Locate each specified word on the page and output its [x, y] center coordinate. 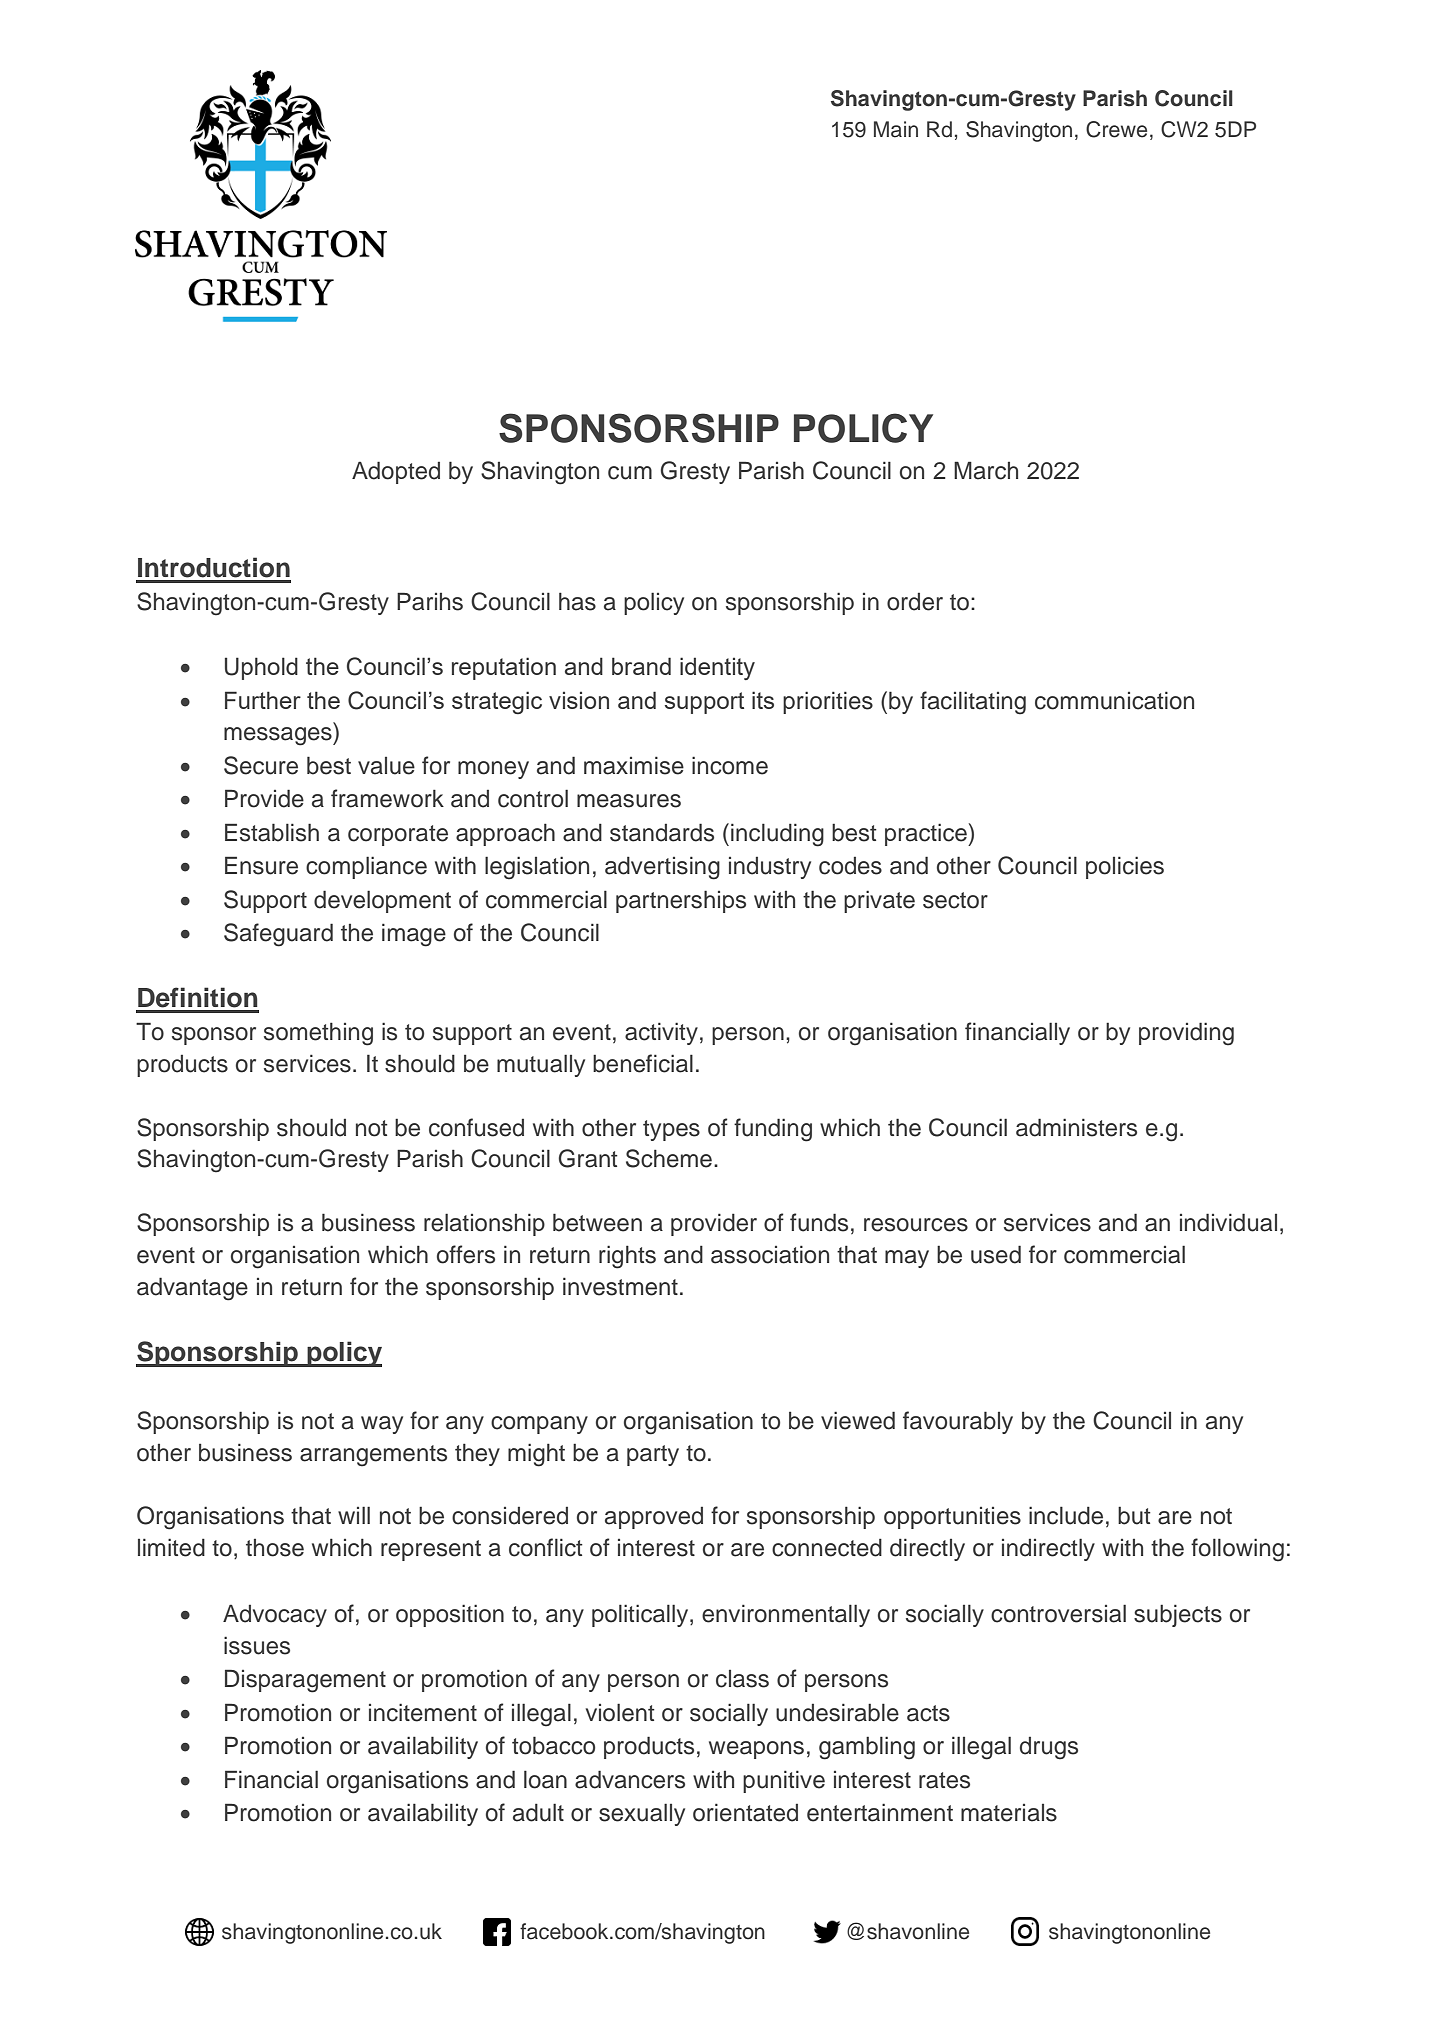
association [770, 1254]
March [986, 470]
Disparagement [305, 1681]
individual [1228, 1222]
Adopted [396, 472]
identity [717, 668]
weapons [756, 1750]
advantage [192, 1289]
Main [896, 129]
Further [263, 700]
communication [1114, 700]
